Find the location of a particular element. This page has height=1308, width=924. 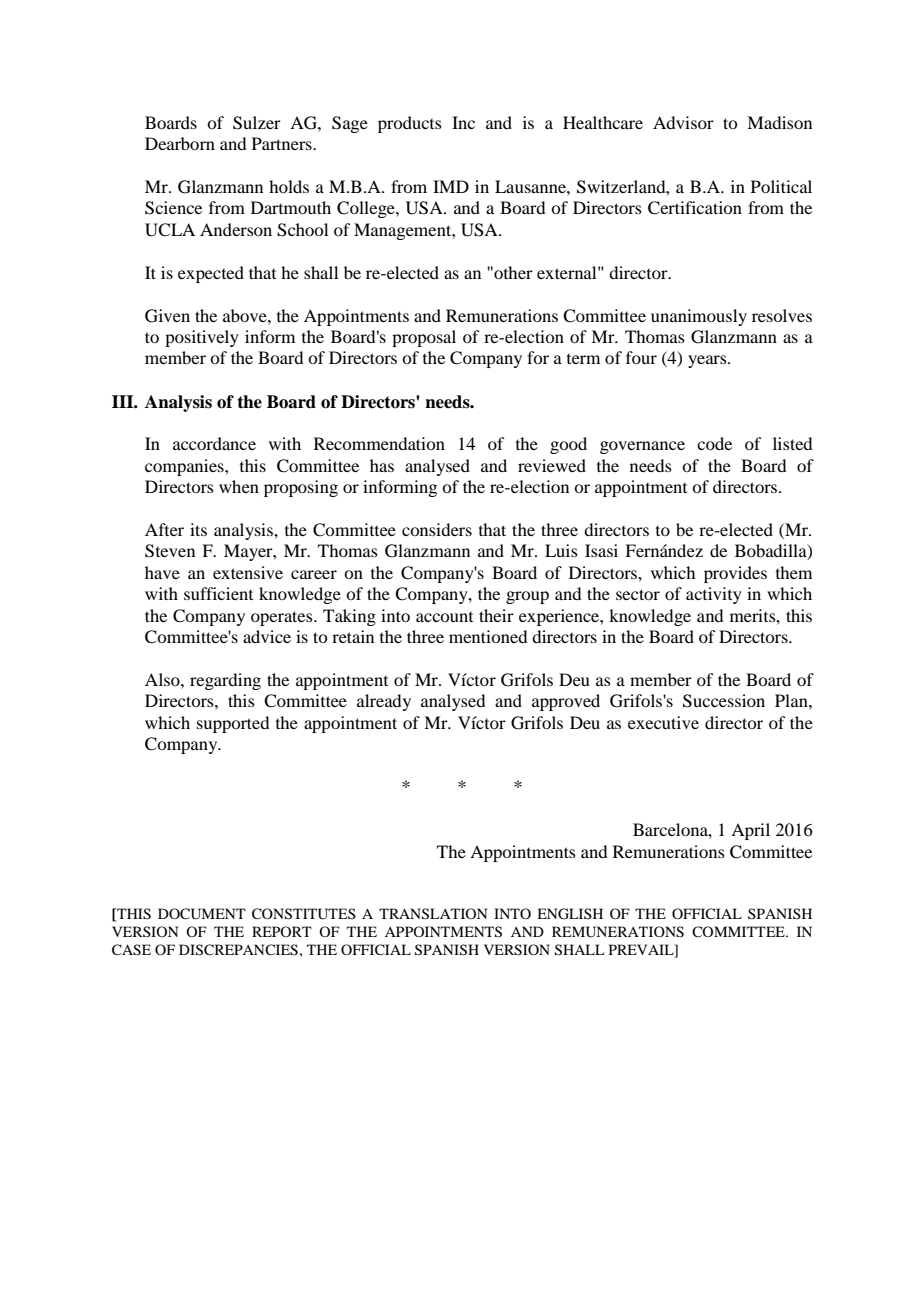

Succession is located at coordinates (724, 701).
